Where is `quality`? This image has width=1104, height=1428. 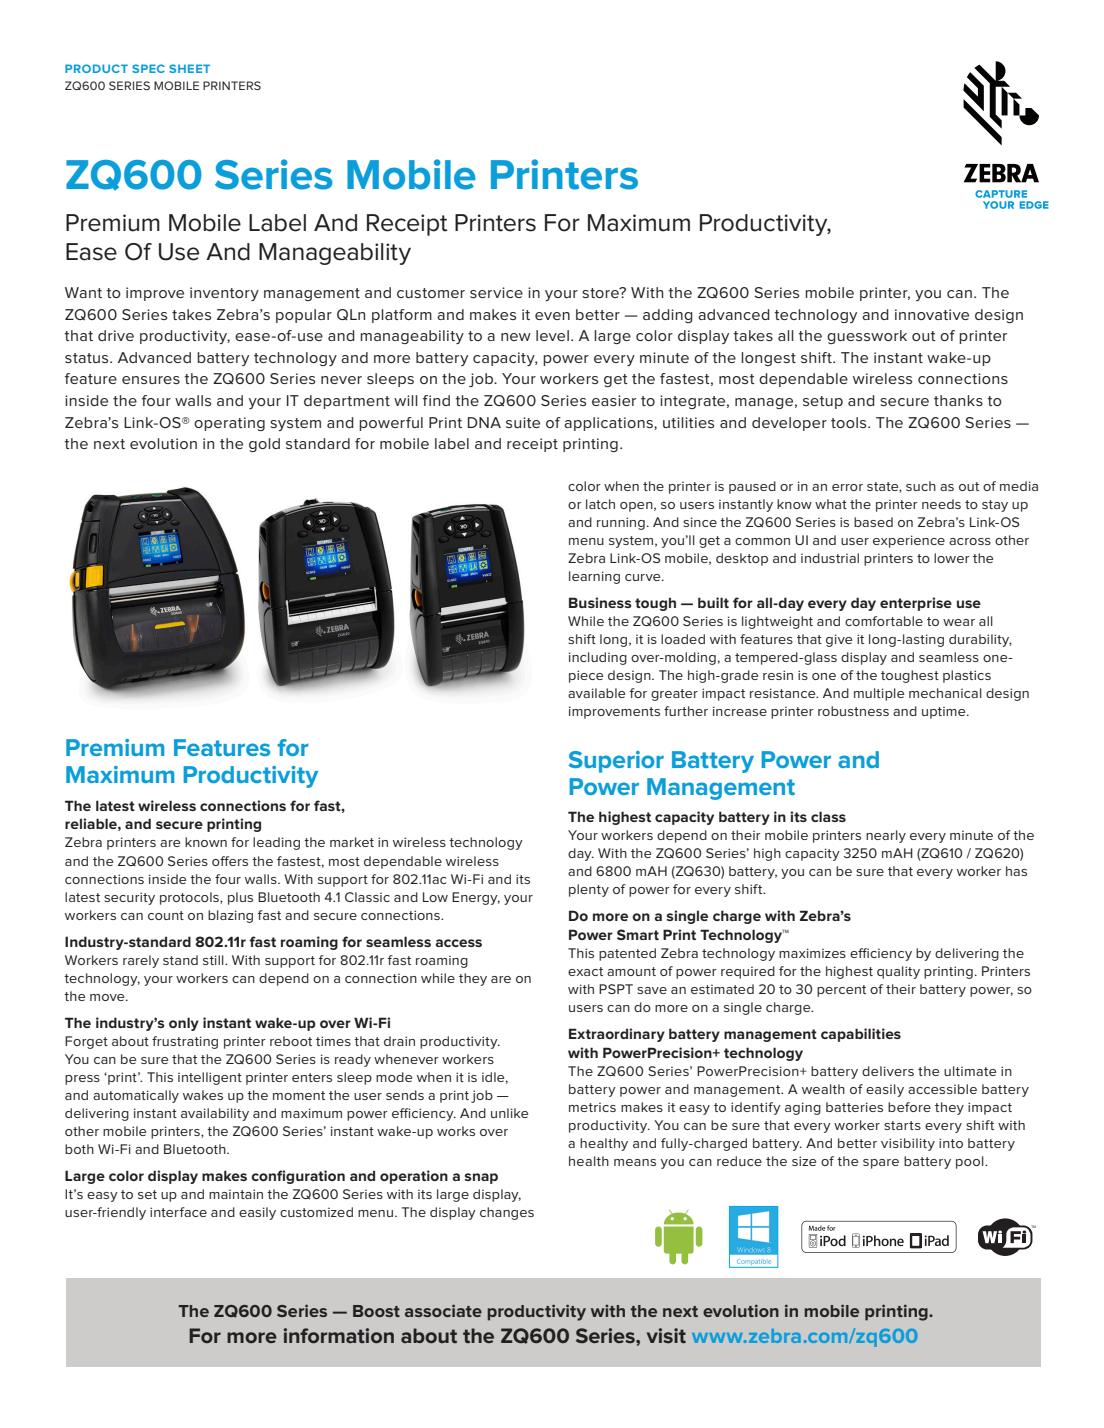 quality is located at coordinates (898, 972).
